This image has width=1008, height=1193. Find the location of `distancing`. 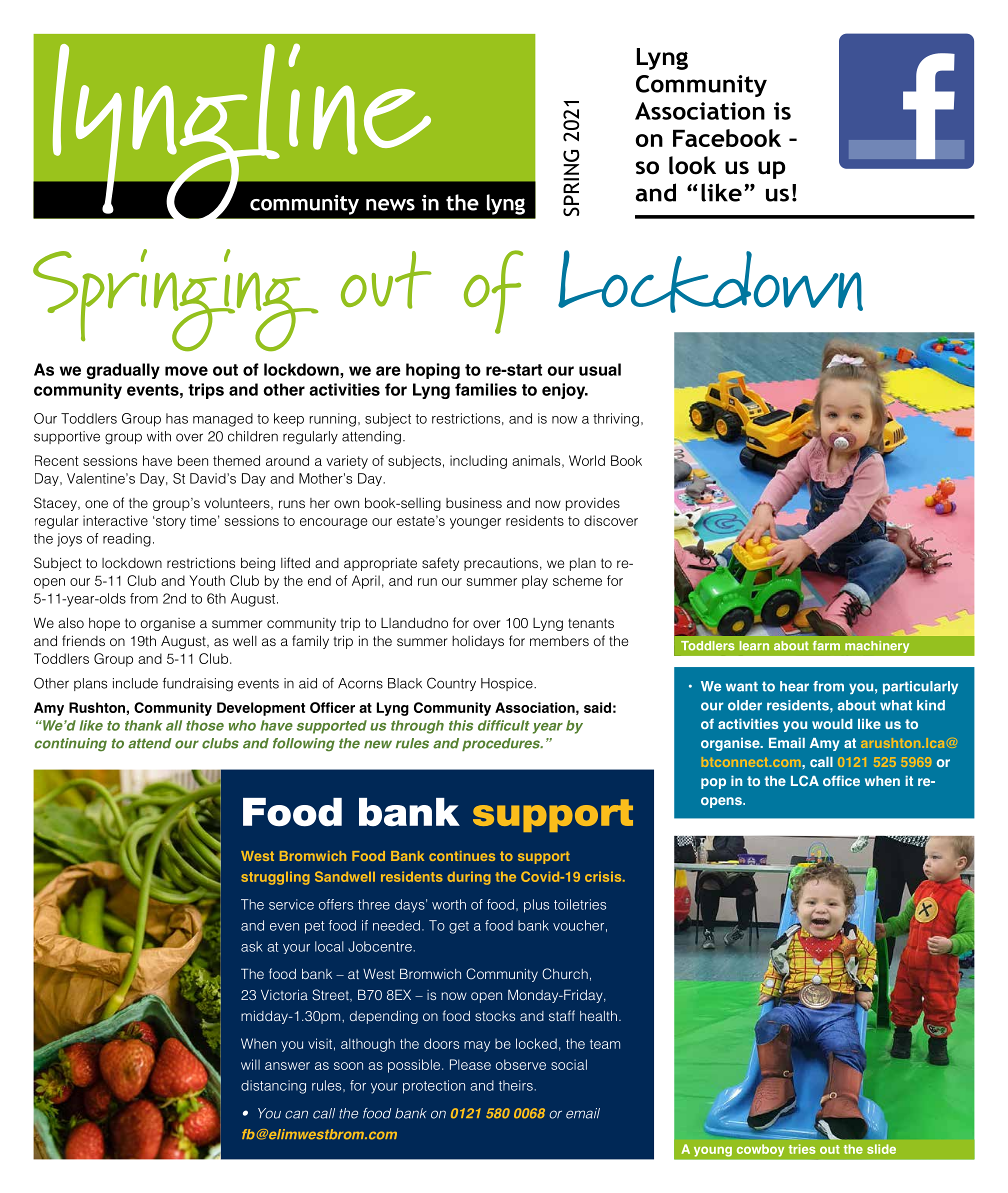

distancing is located at coordinates (273, 1087).
